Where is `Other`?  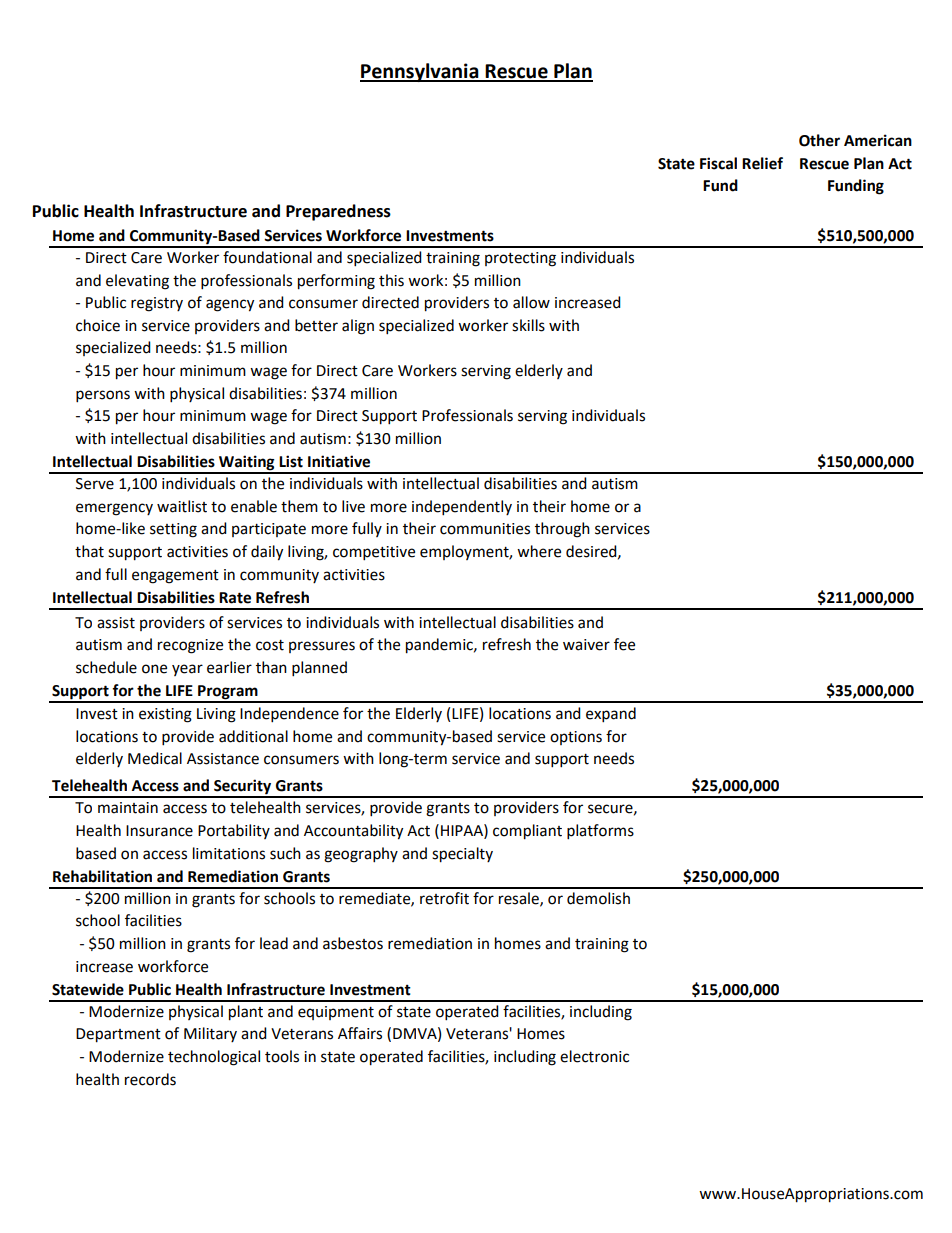
Other is located at coordinates (819, 140).
